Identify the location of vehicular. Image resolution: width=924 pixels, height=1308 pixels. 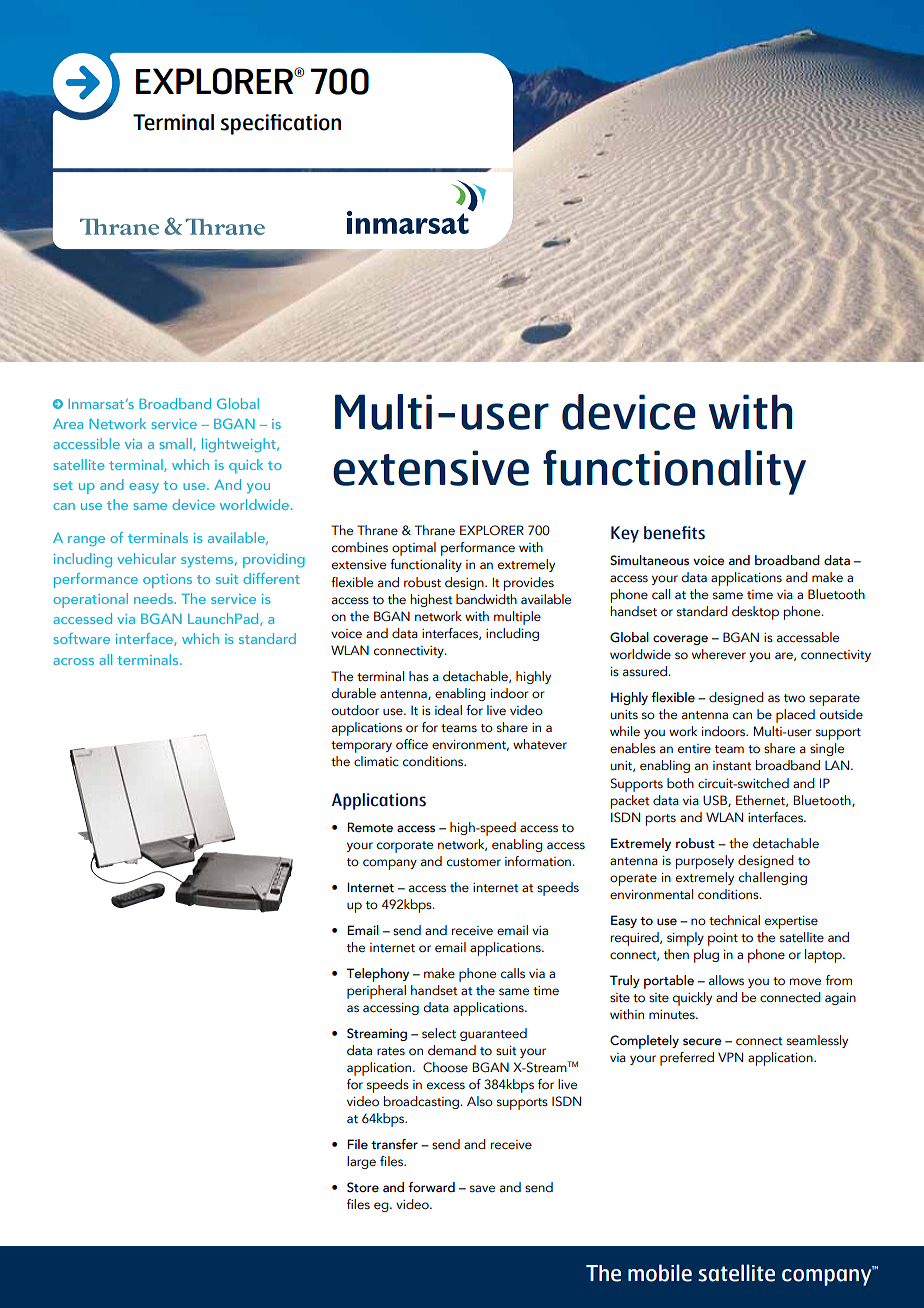
(146, 558).
